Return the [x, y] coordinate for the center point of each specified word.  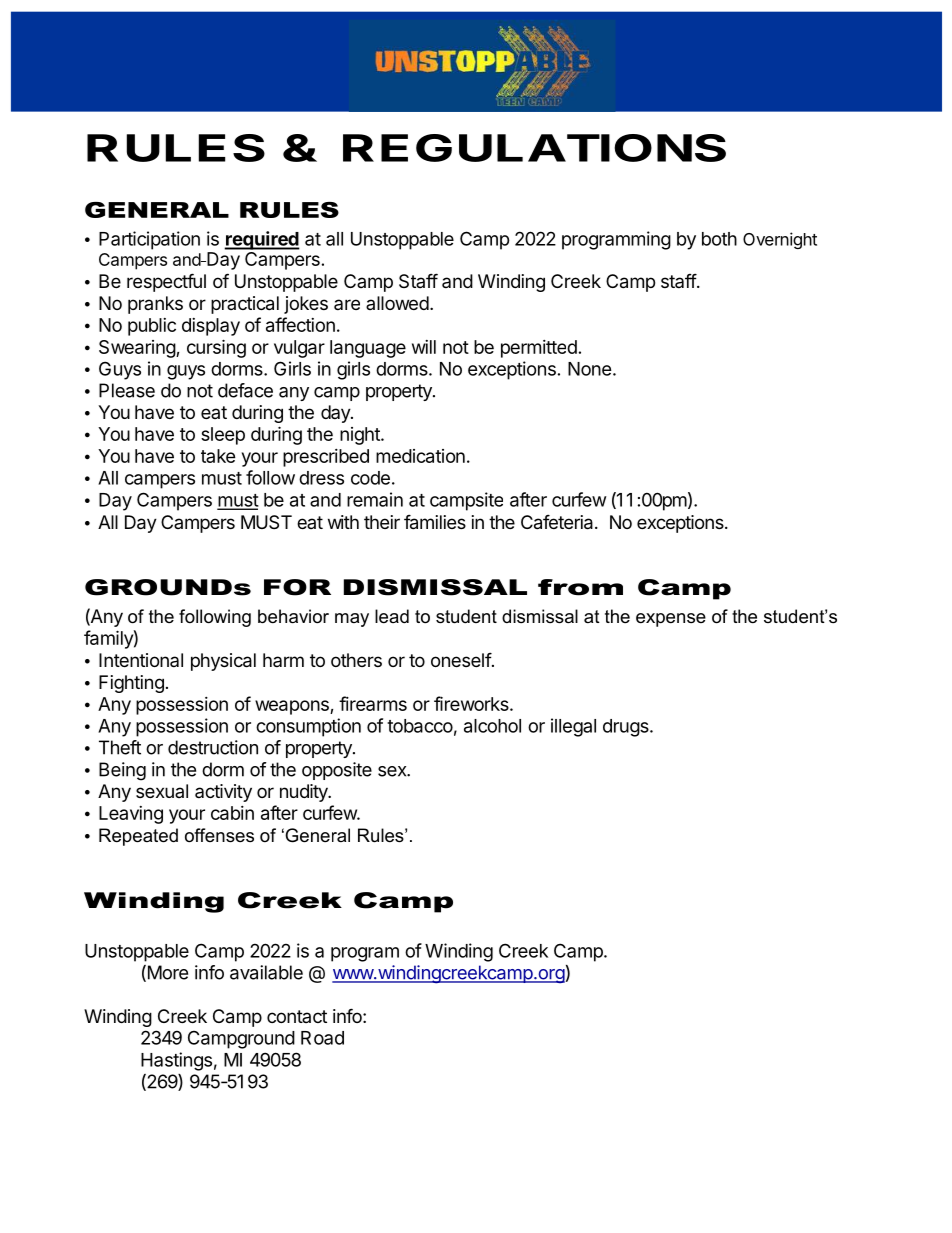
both [719, 239]
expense [671, 620]
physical [223, 662]
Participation [149, 240]
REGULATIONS [534, 148]
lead [392, 616]
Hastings [176, 1061]
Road [322, 1038]
